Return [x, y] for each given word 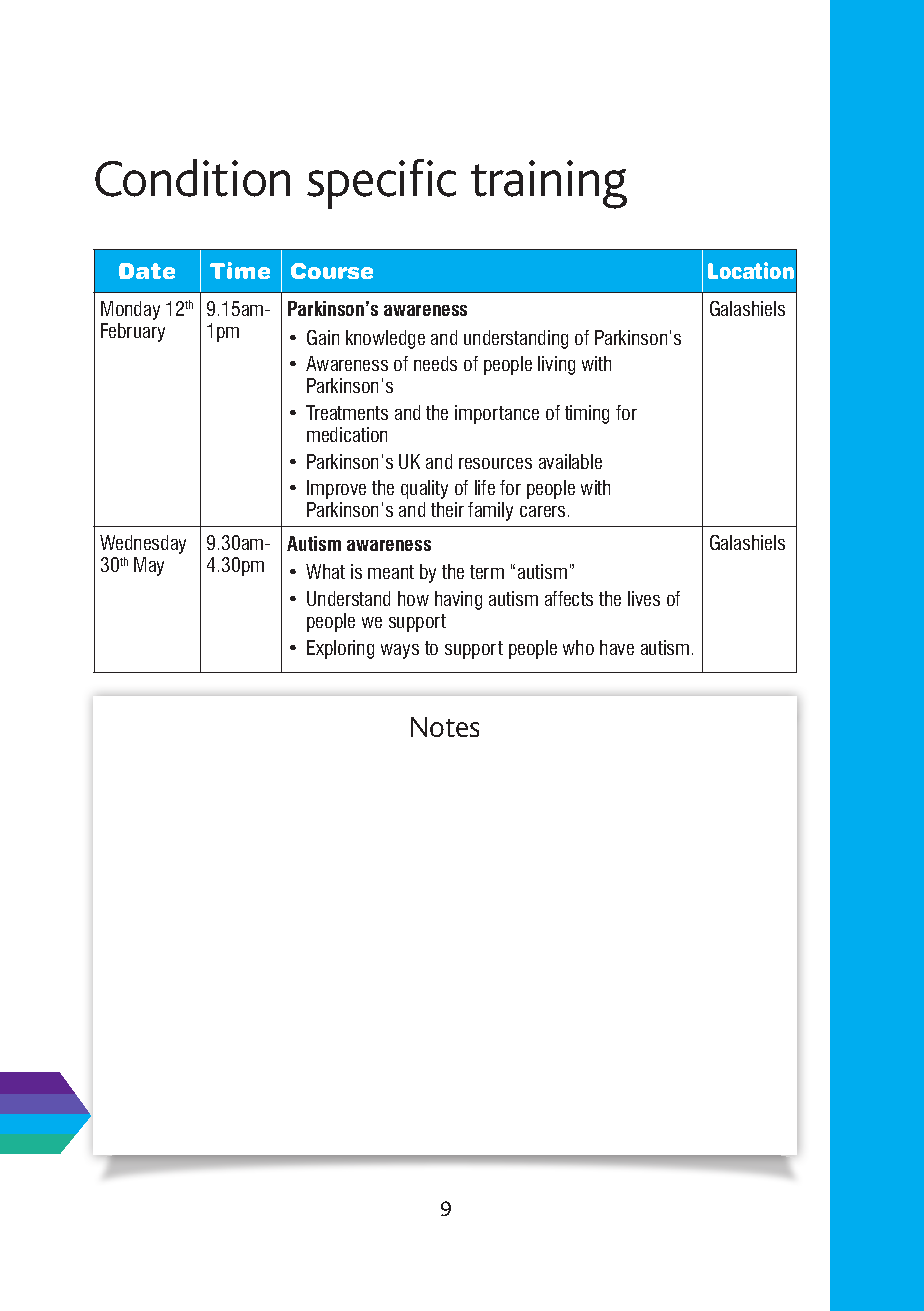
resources [495, 463]
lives [644, 598]
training [549, 184]
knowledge [385, 339]
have [617, 647]
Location [751, 270]
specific [381, 184]
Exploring [340, 649]
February [133, 332]
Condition [192, 178]
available [570, 461]
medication [347, 434]
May [149, 566]
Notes [445, 727]
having [458, 600]
